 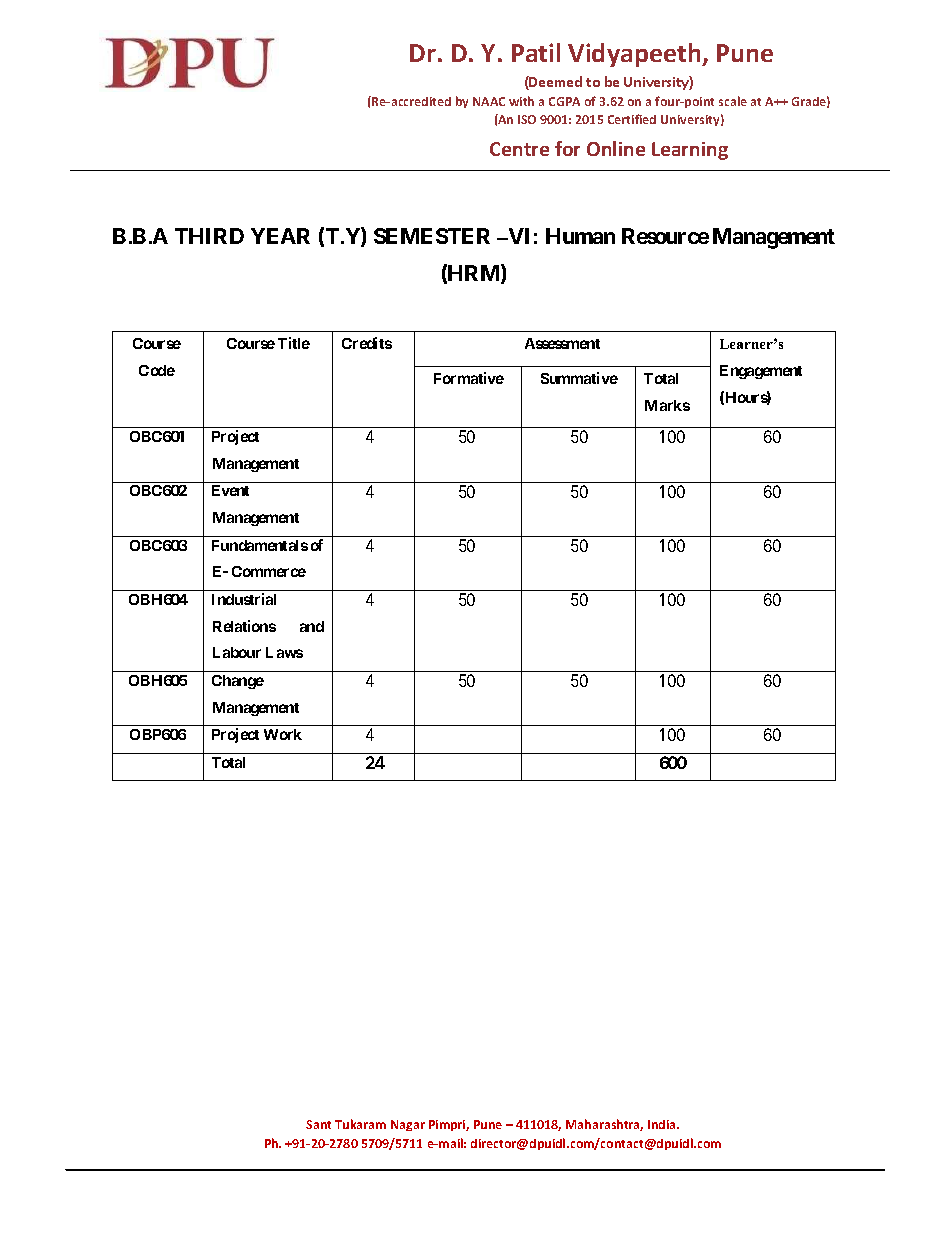 I want to click on Marks, so click(x=667, y=405).
